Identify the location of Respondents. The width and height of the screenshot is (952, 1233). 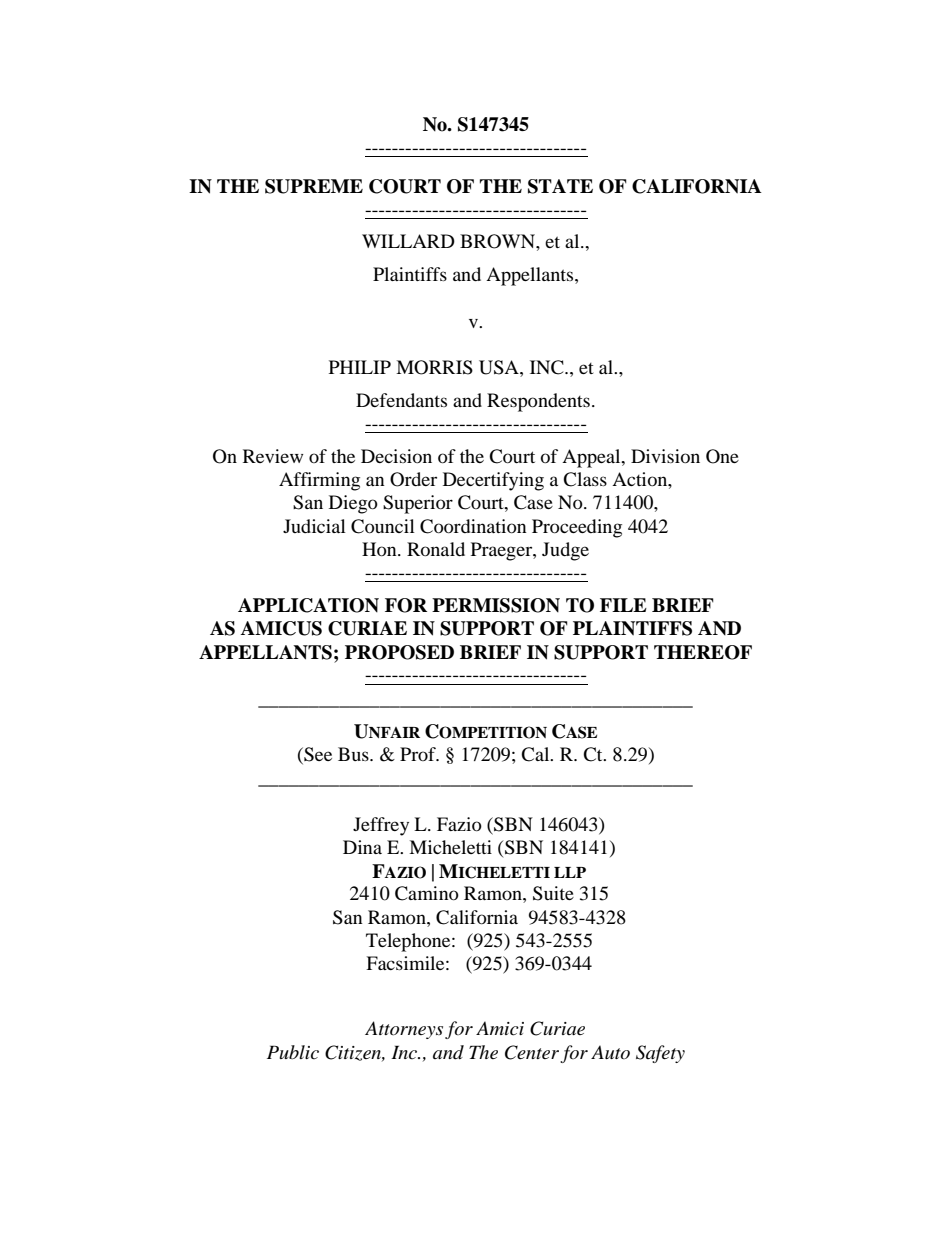
(538, 402).
